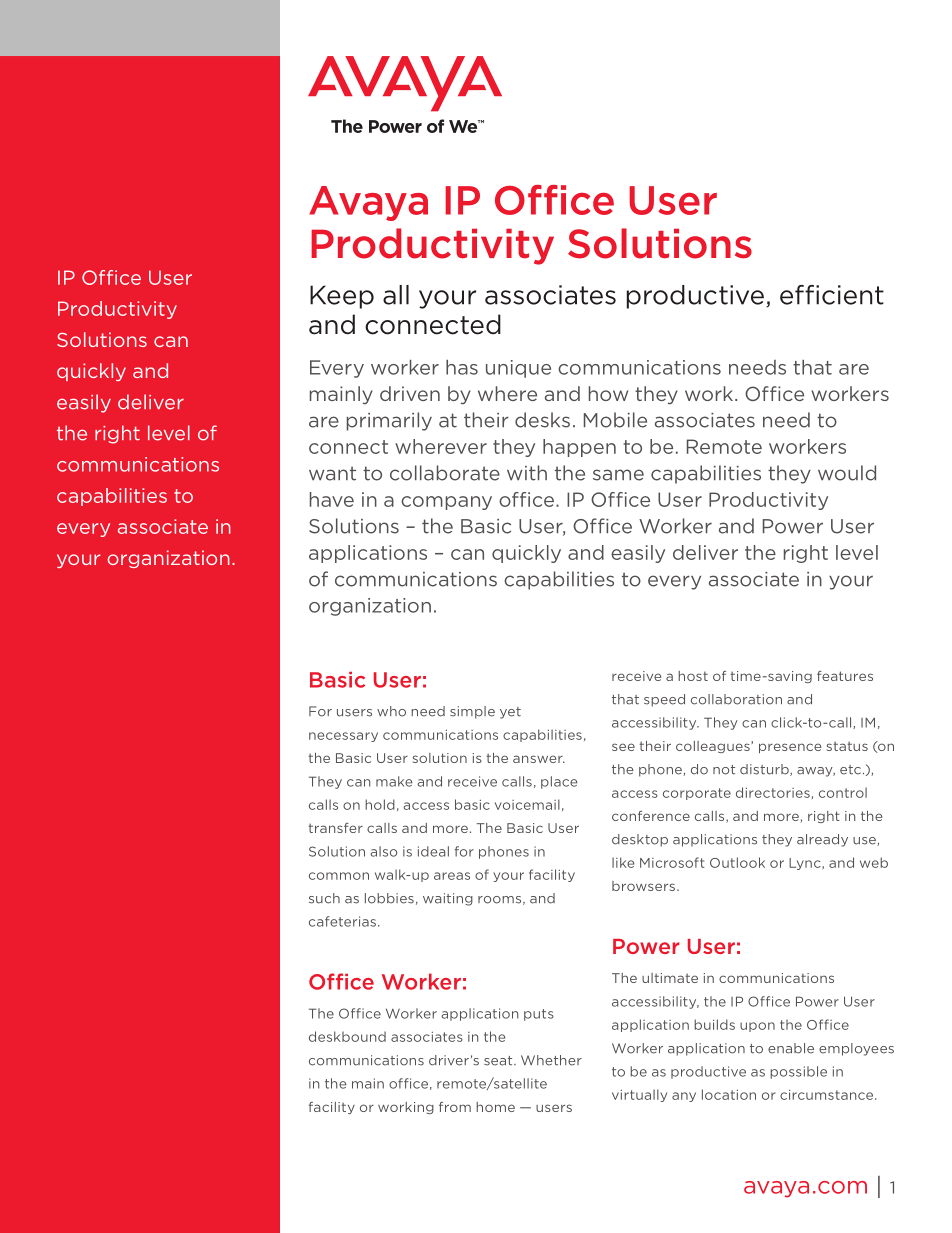 The width and height of the image is (952, 1233). I want to click on would, so click(847, 473).
